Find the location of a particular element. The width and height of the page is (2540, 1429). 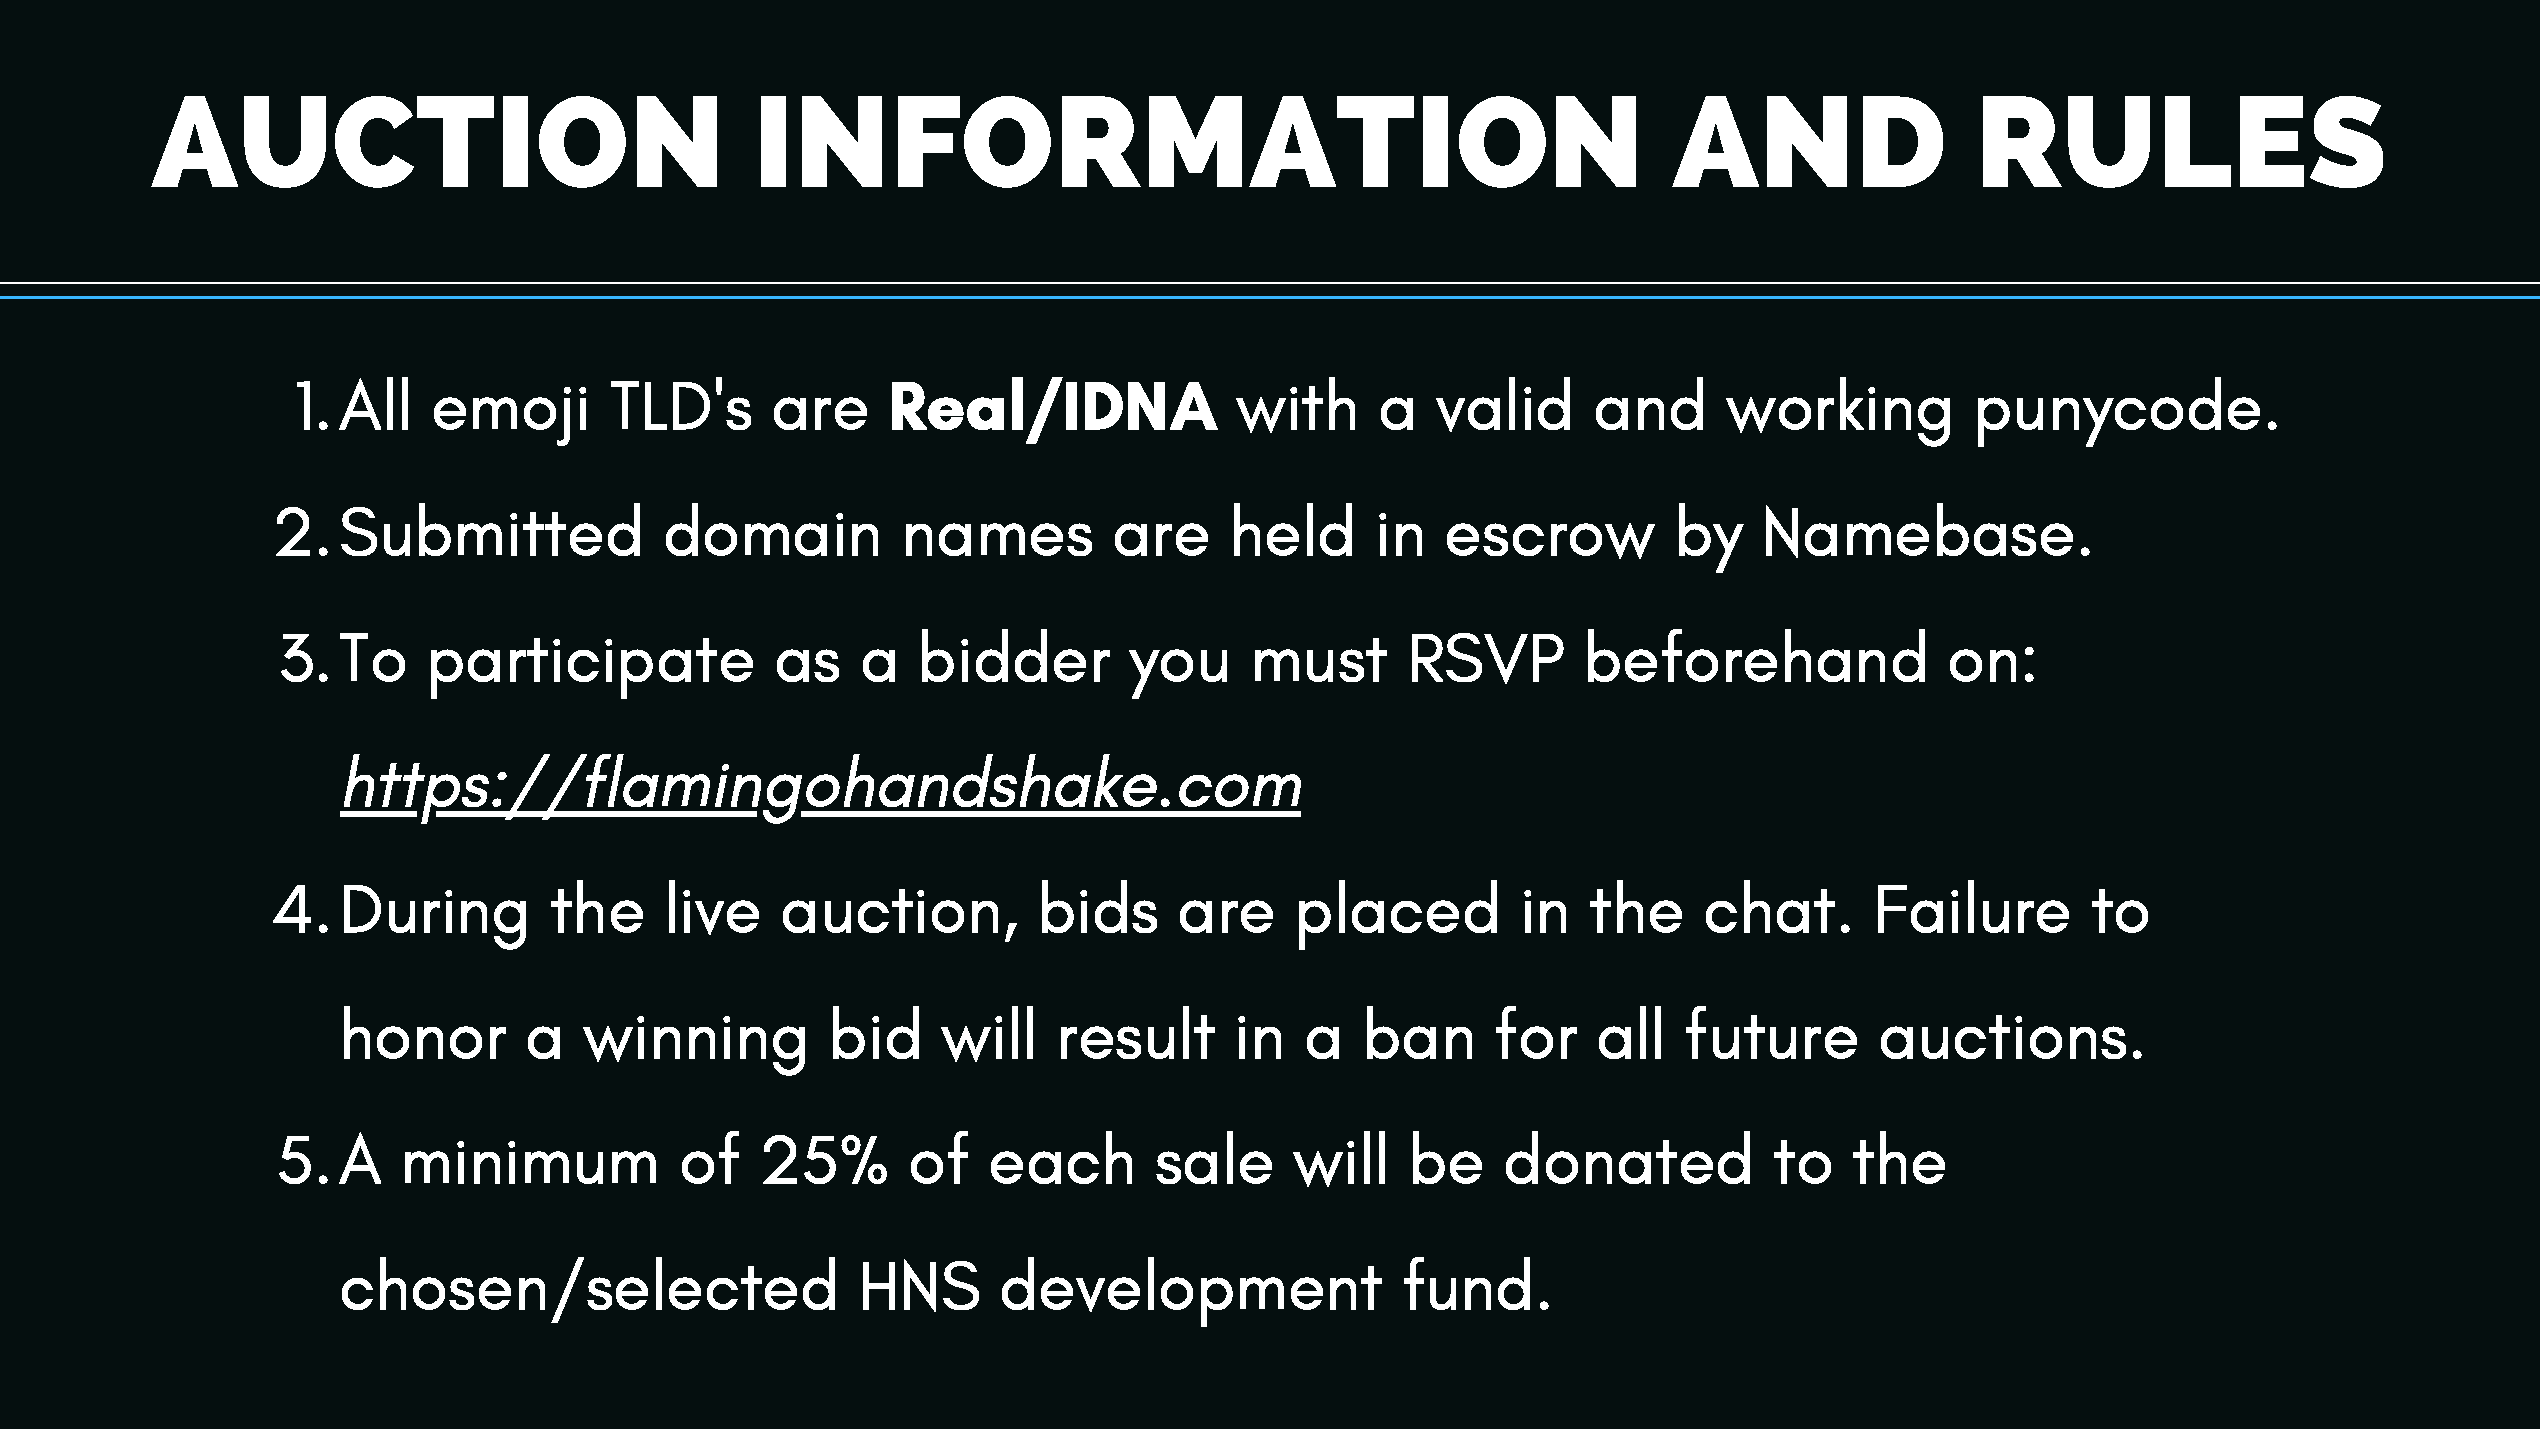

ban is located at coordinates (1419, 1032).
